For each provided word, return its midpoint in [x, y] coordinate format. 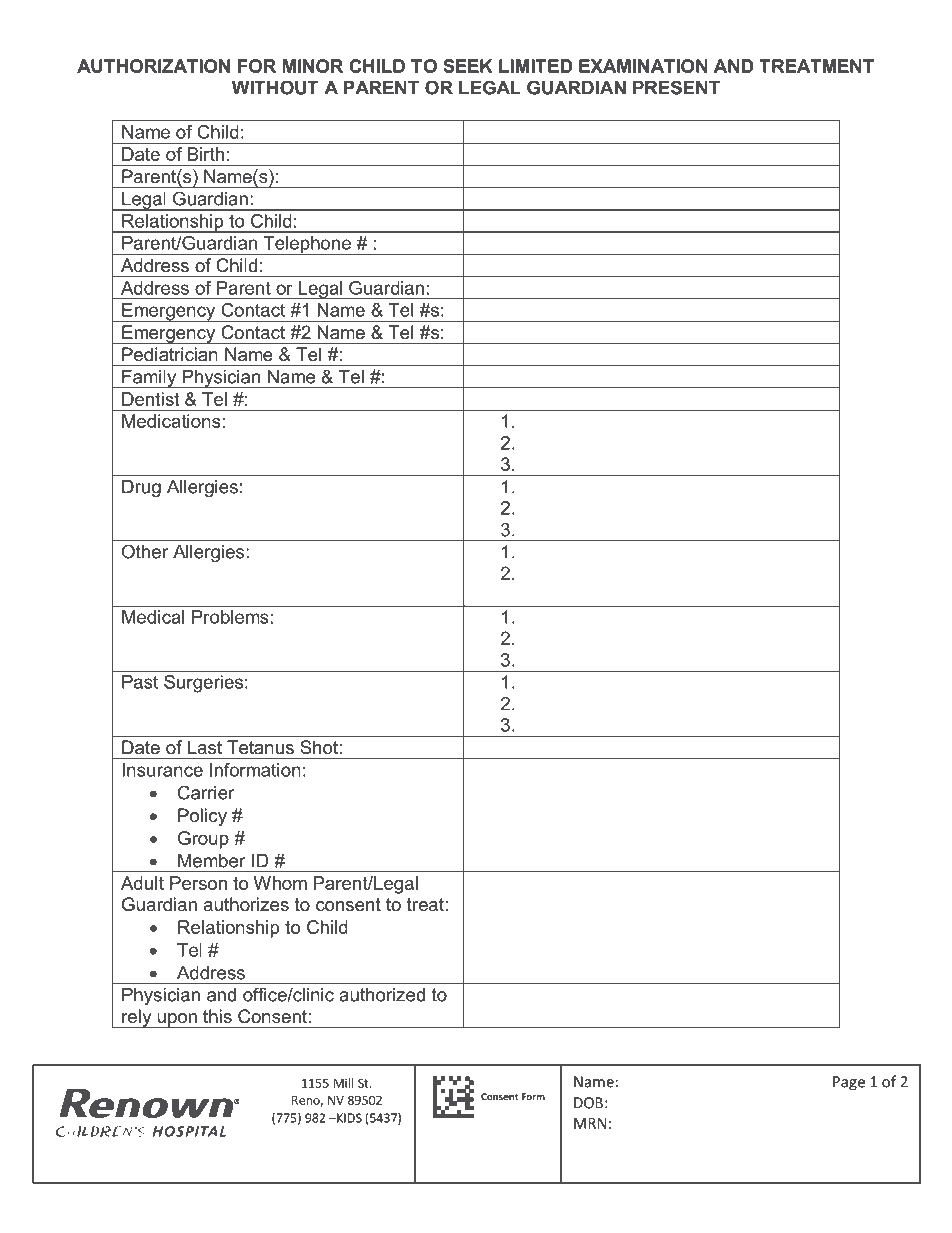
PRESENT [676, 87]
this [217, 1016]
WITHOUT [275, 87]
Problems [230, 617]
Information [255, 770]
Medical [153, 617]
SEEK [468, 66]
